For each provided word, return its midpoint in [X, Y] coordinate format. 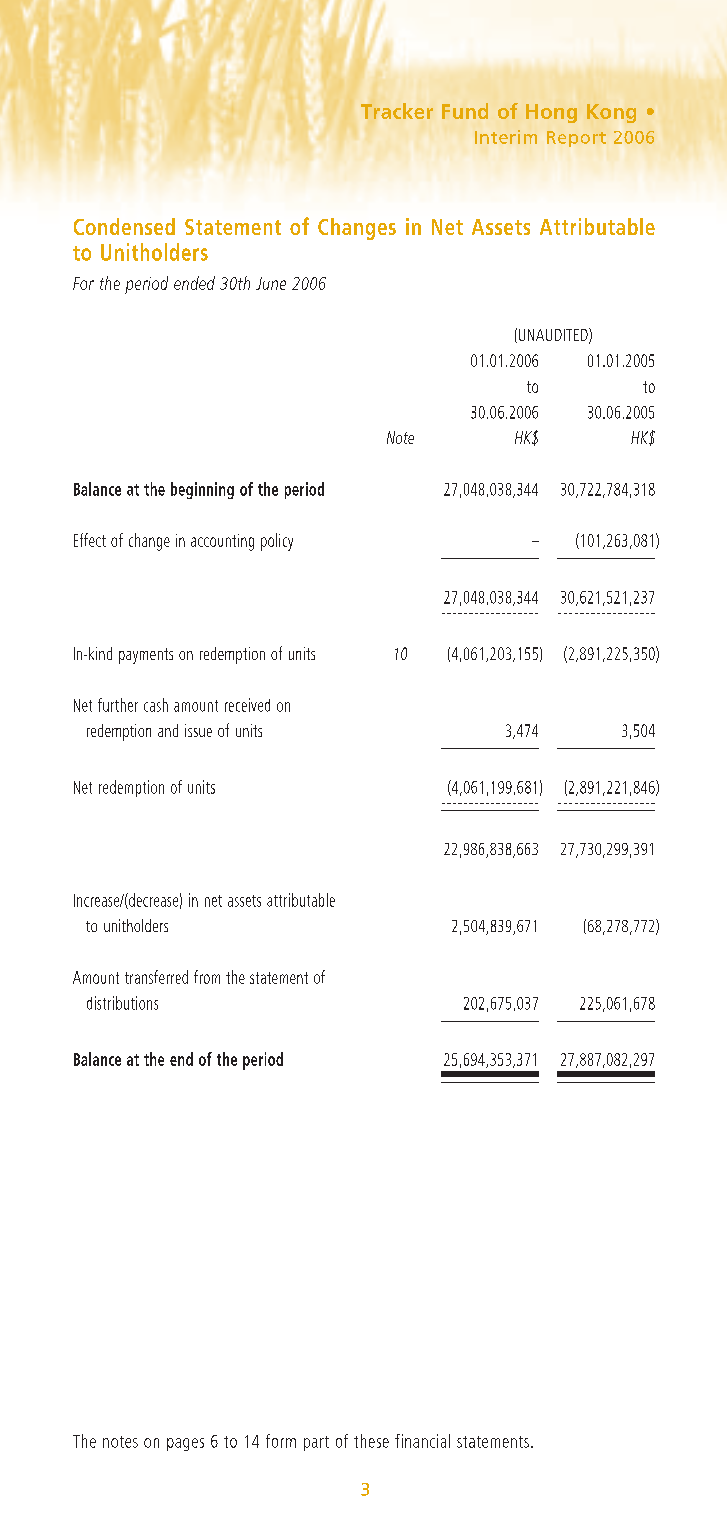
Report [576, 139]
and [168, 730]
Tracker [397, 111]
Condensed [124, 226]
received [247, 705]
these [371, 1441]
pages [185, 1444]
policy [277, 542]
